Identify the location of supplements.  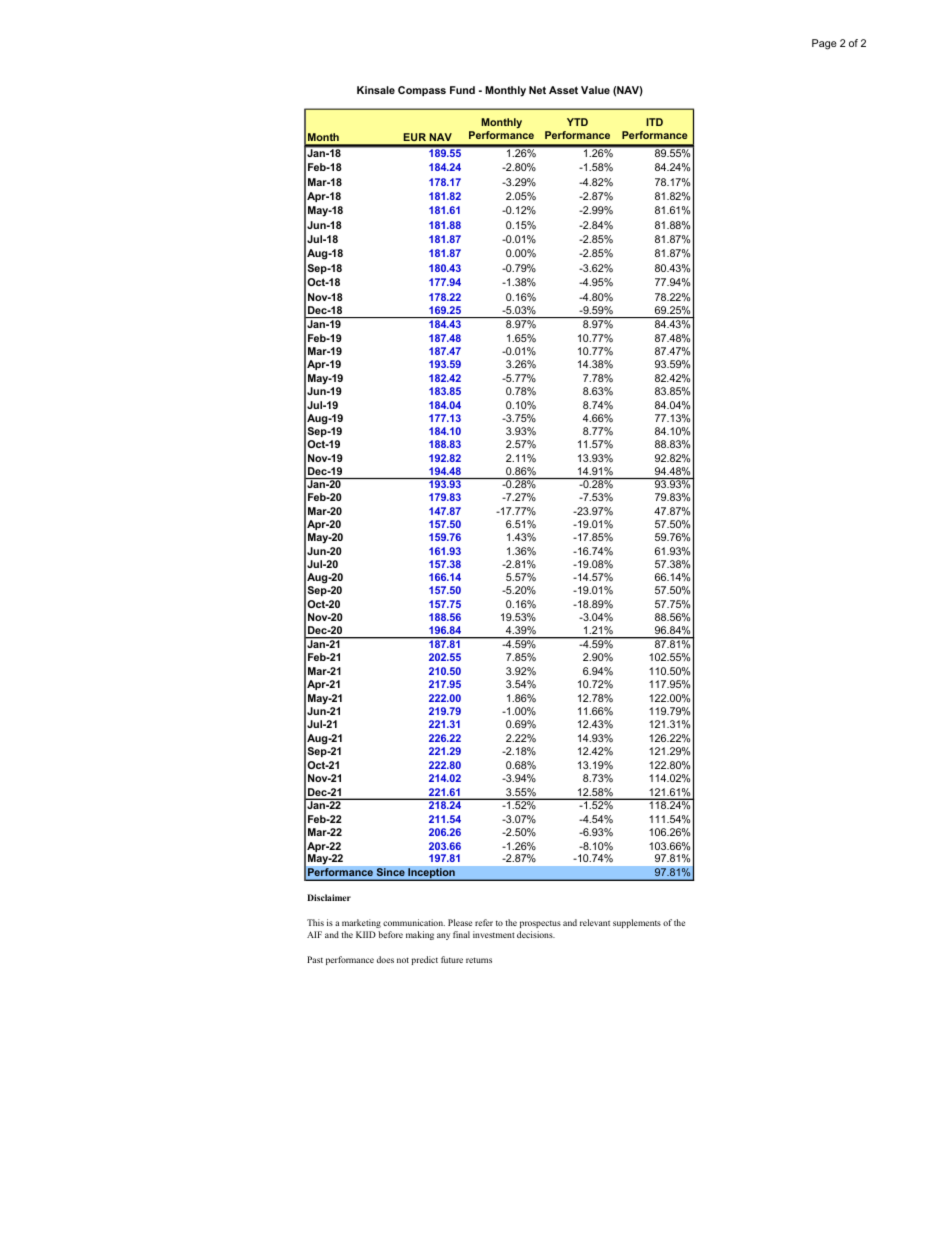
(637, 923).
